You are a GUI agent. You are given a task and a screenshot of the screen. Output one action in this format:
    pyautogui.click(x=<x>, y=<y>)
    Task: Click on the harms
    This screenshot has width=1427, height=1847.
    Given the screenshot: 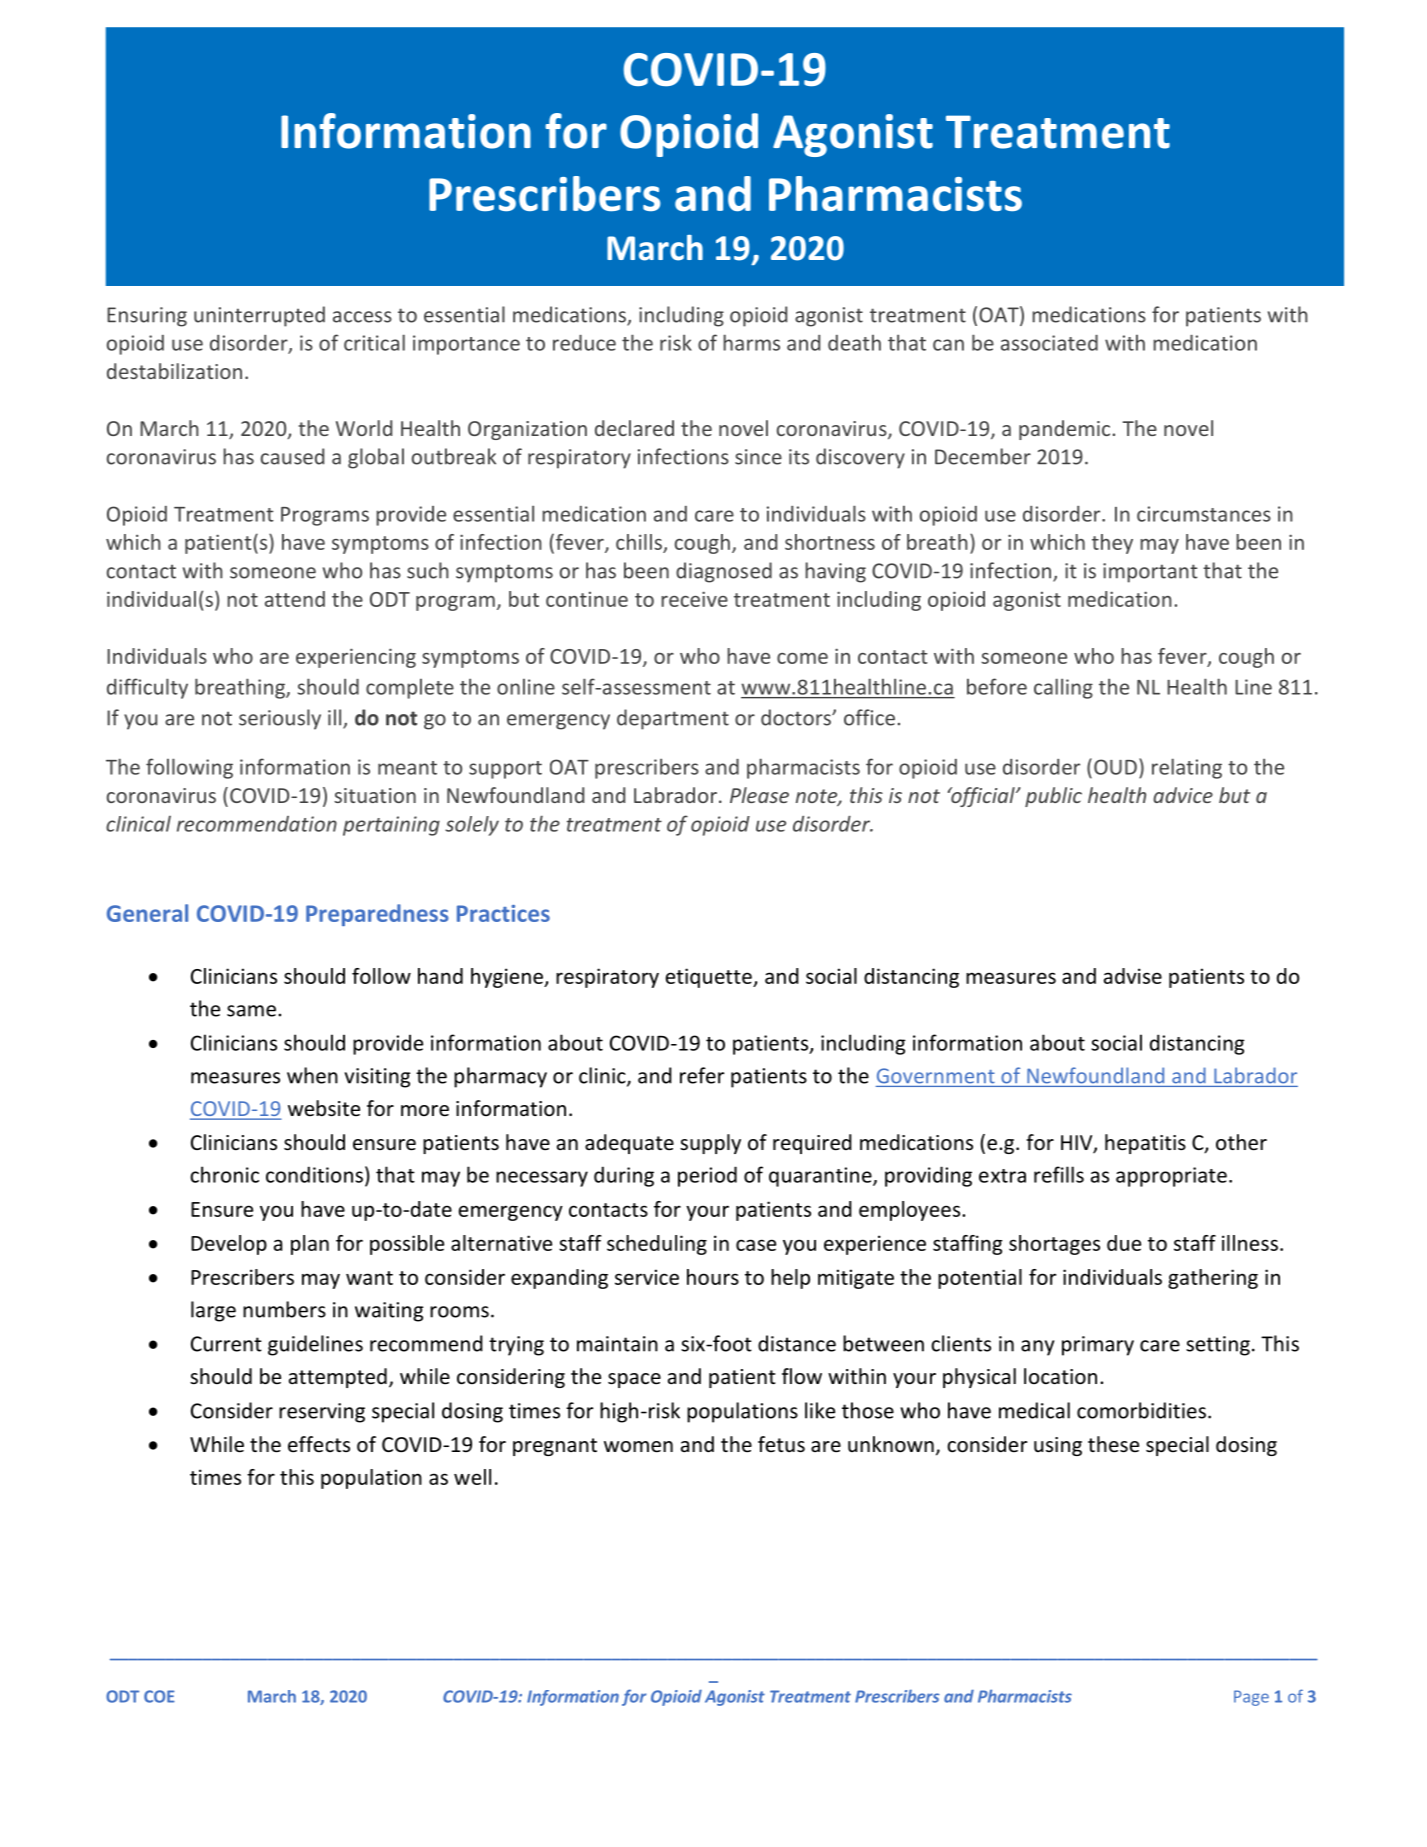 What is the action you would take?
    pyautogui.click(x=751, y=342)
